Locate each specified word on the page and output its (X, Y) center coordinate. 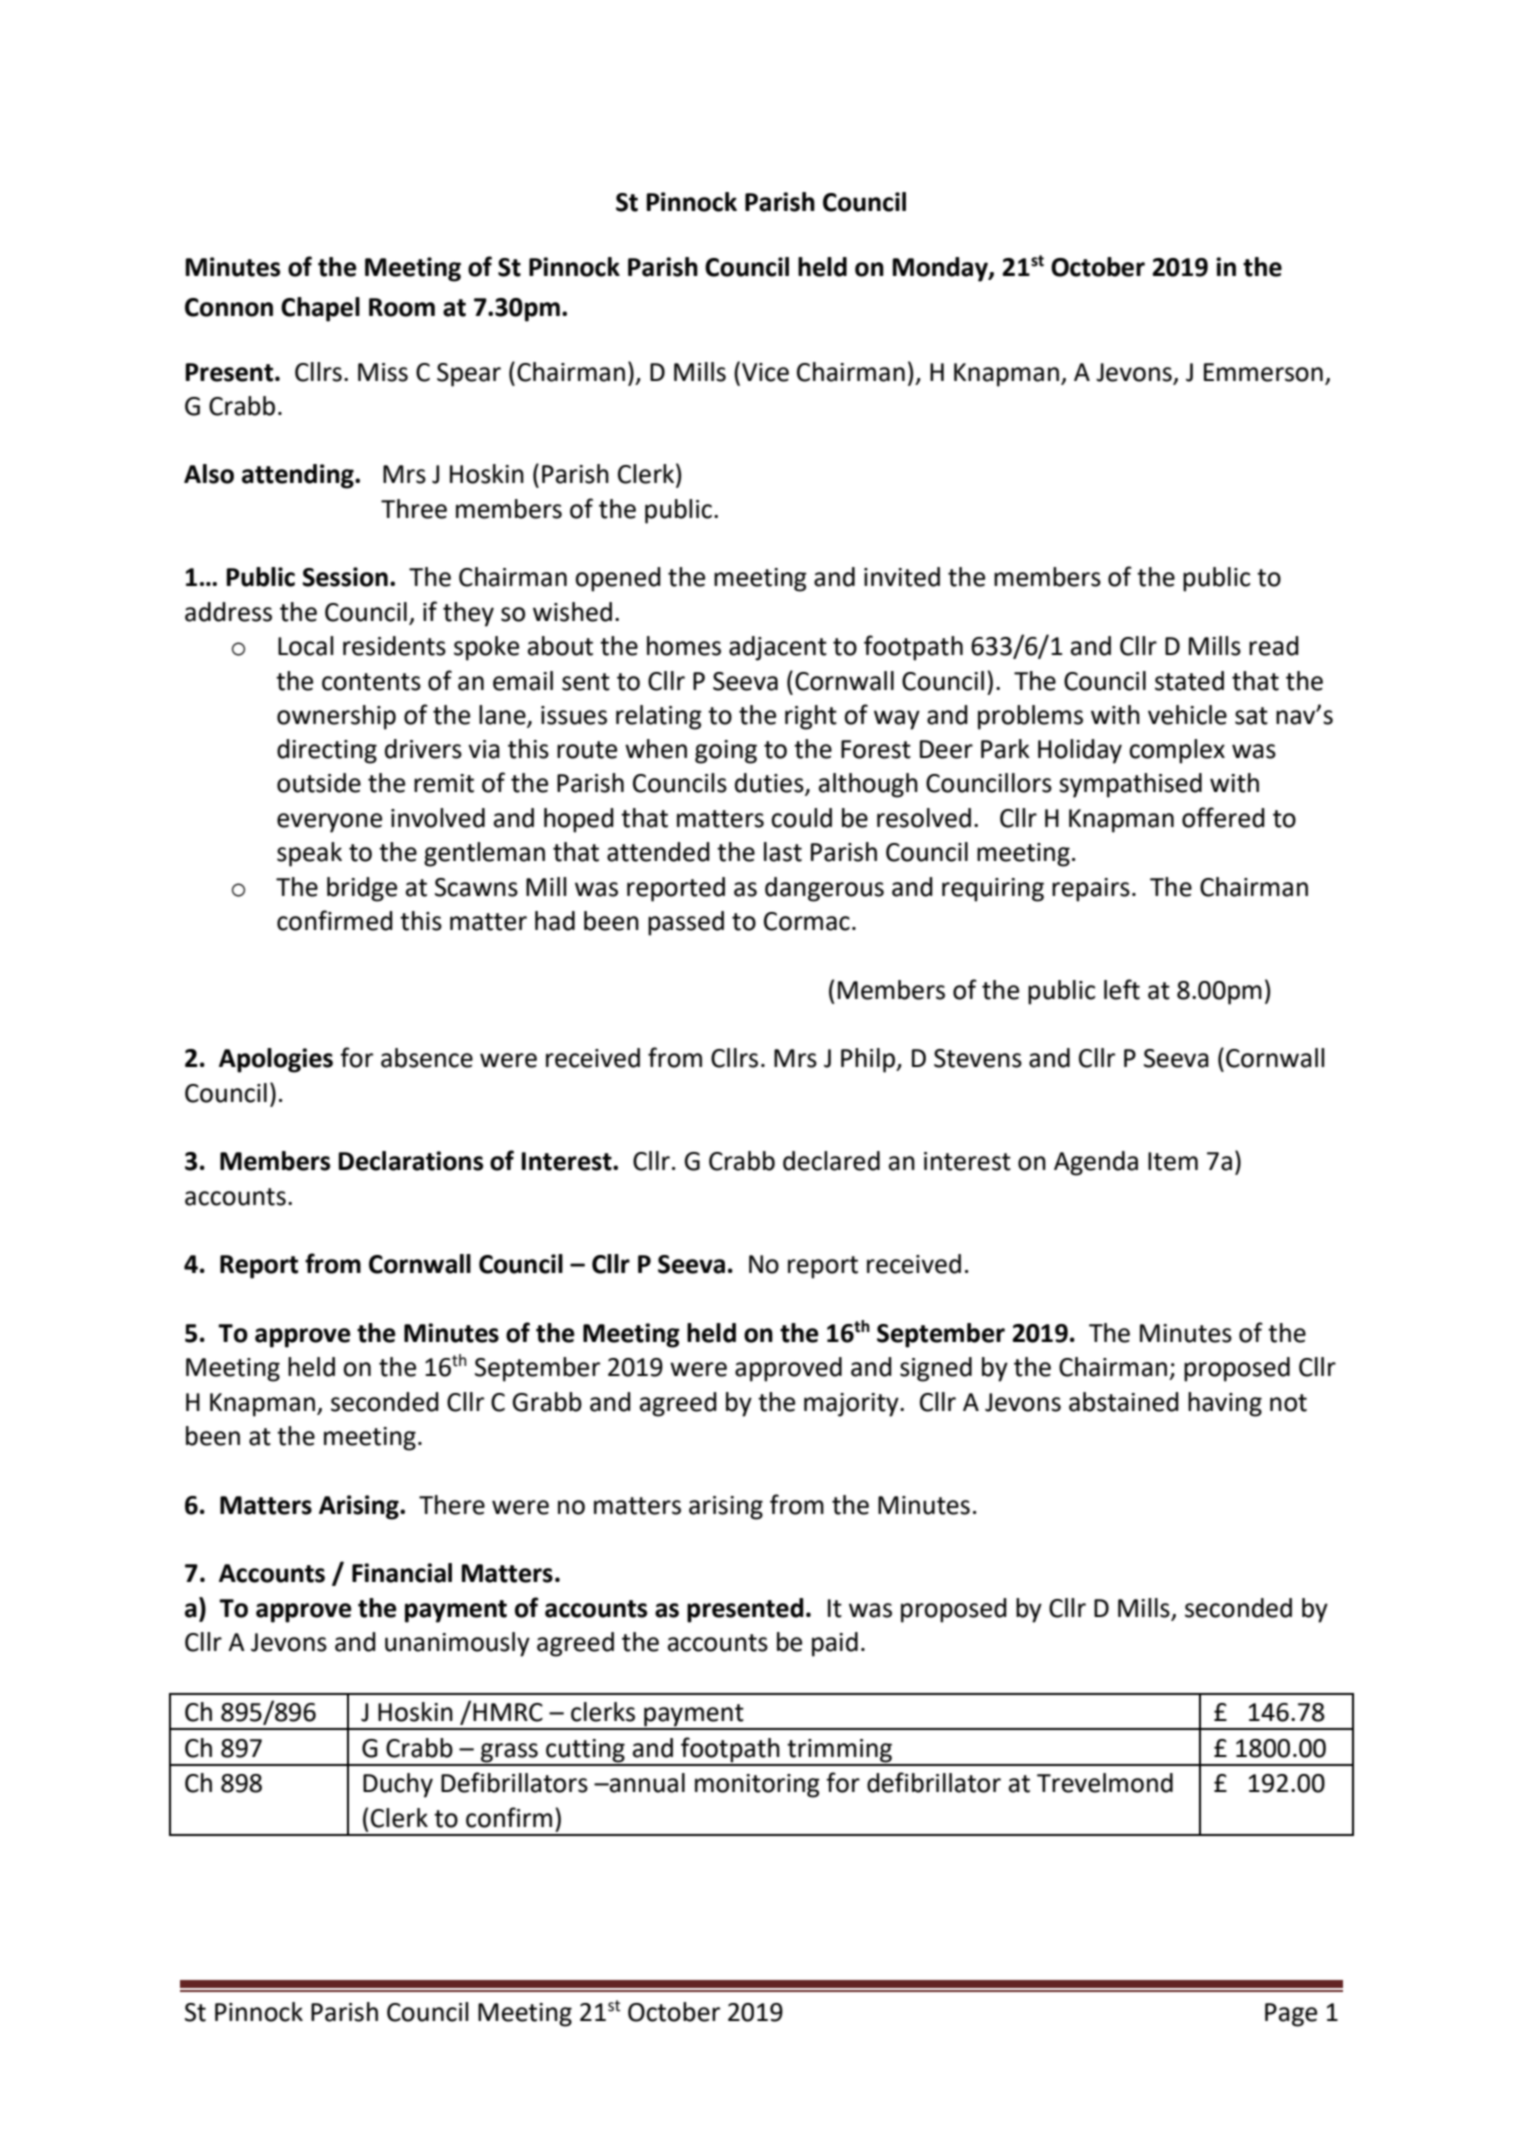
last (783, 852)
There (452, 1505)
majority (852, 1405)
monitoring (757, 1786)
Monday (941, 269)
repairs (1091, 890)
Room (402, 307)
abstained (1124, 1402)
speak (309, 854)
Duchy (398, 1785)
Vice (765, 372)
